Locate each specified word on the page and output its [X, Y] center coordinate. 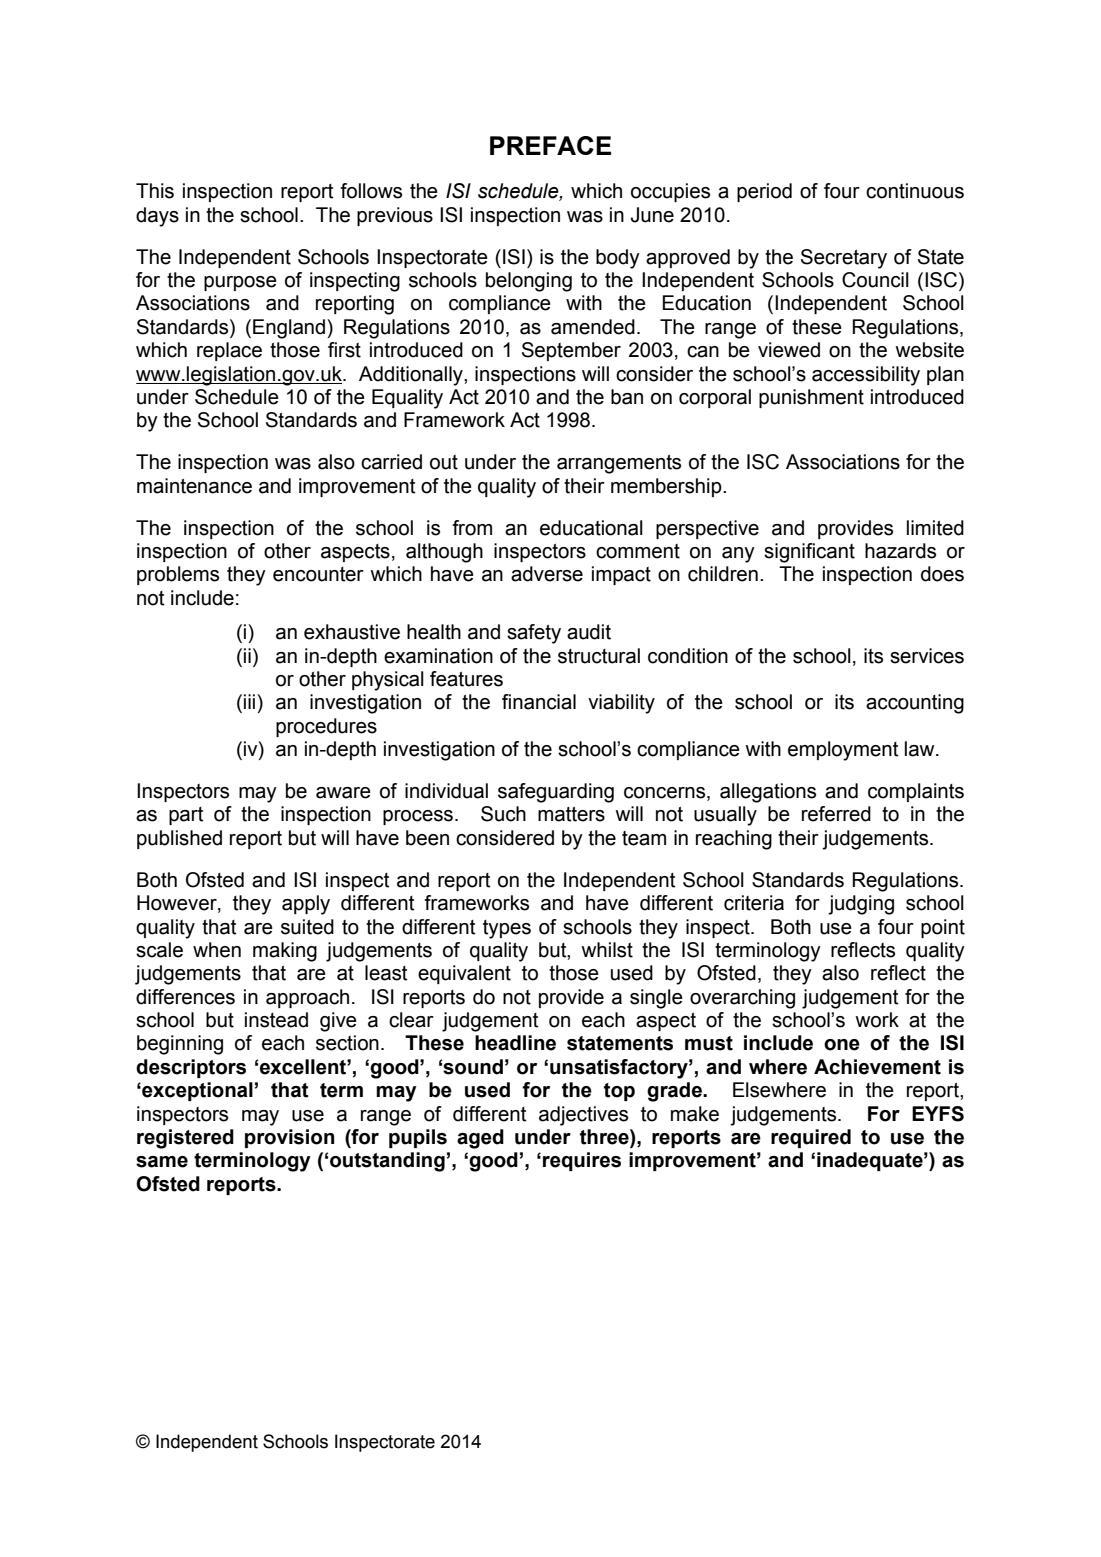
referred [836, 814]
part [186, 816]
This [155, 191]
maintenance [194, 486]
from [472, 528]
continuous [915, 191]
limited [935, 528]
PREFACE [550, 145]
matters [571, 814]
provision [289, 1138]
